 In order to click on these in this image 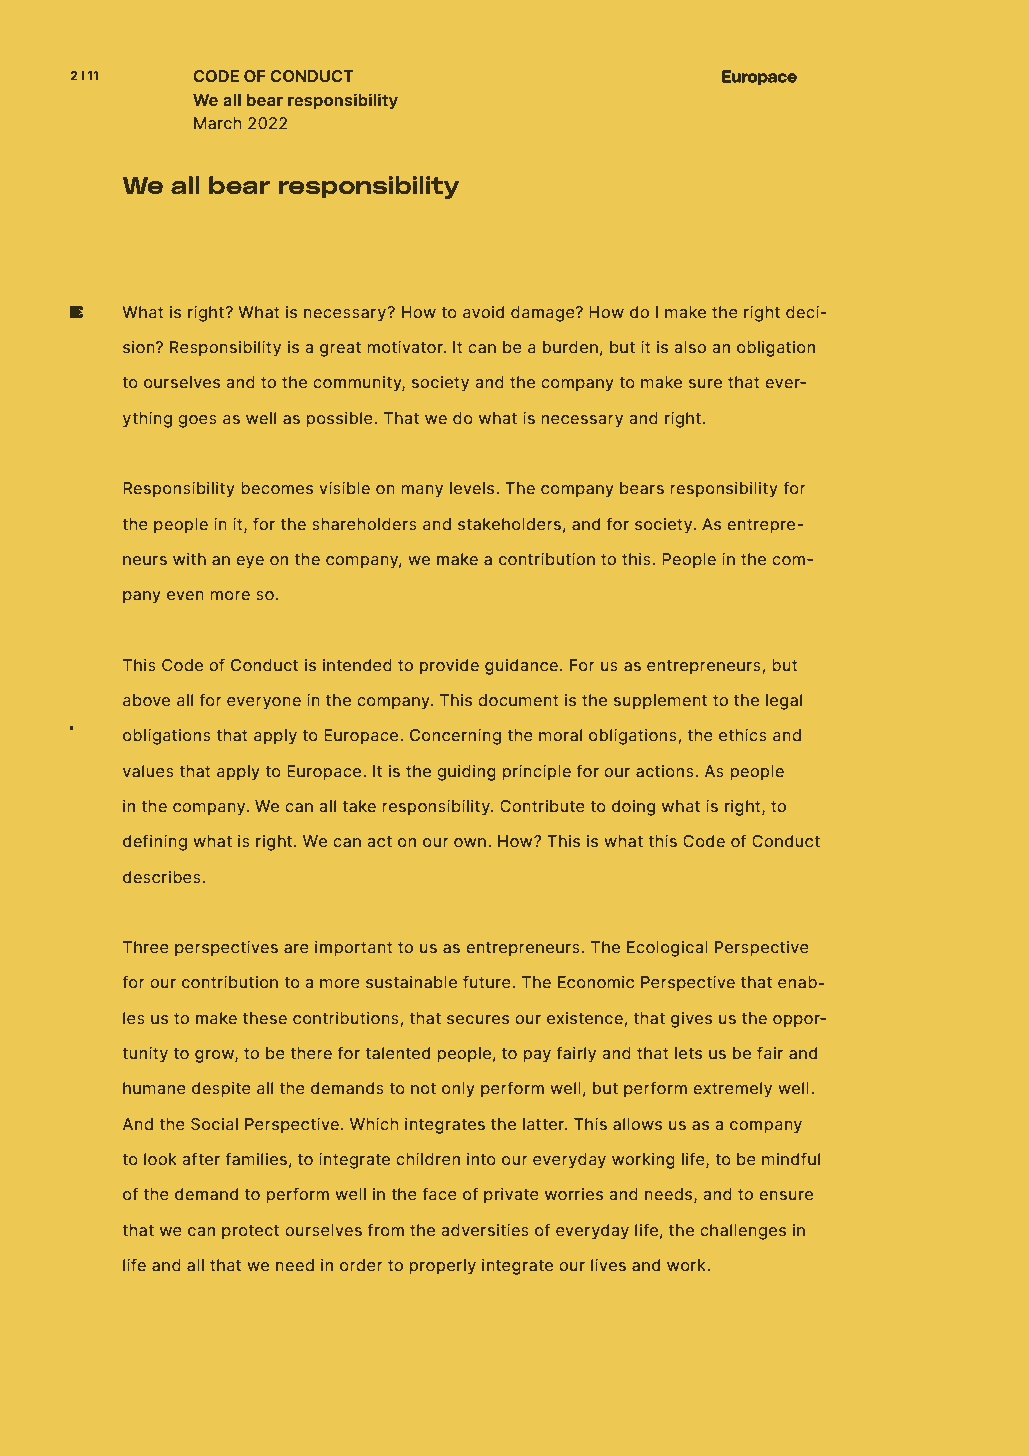, I will do `click(265, 1018)`.
